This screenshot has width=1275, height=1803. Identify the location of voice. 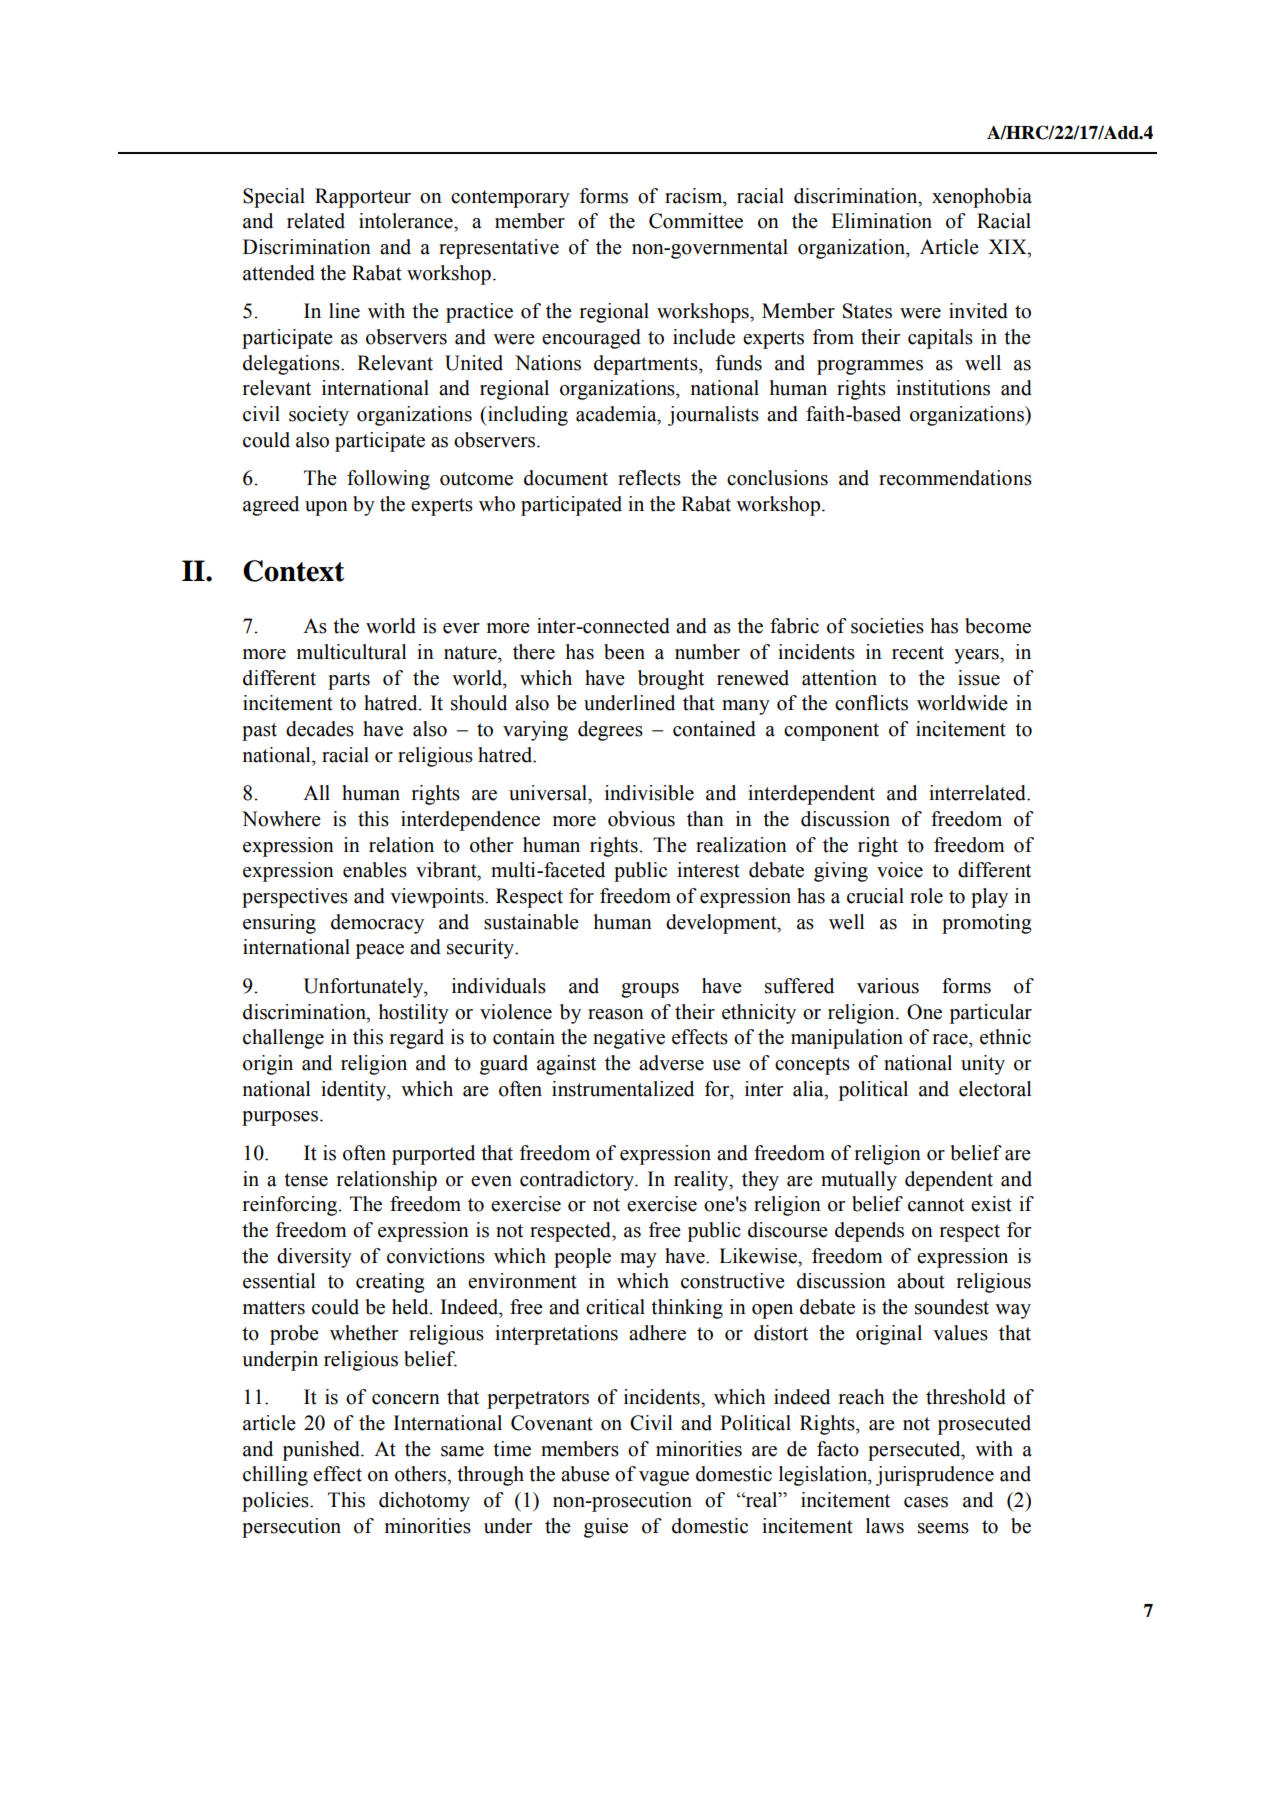
(900, 870).
